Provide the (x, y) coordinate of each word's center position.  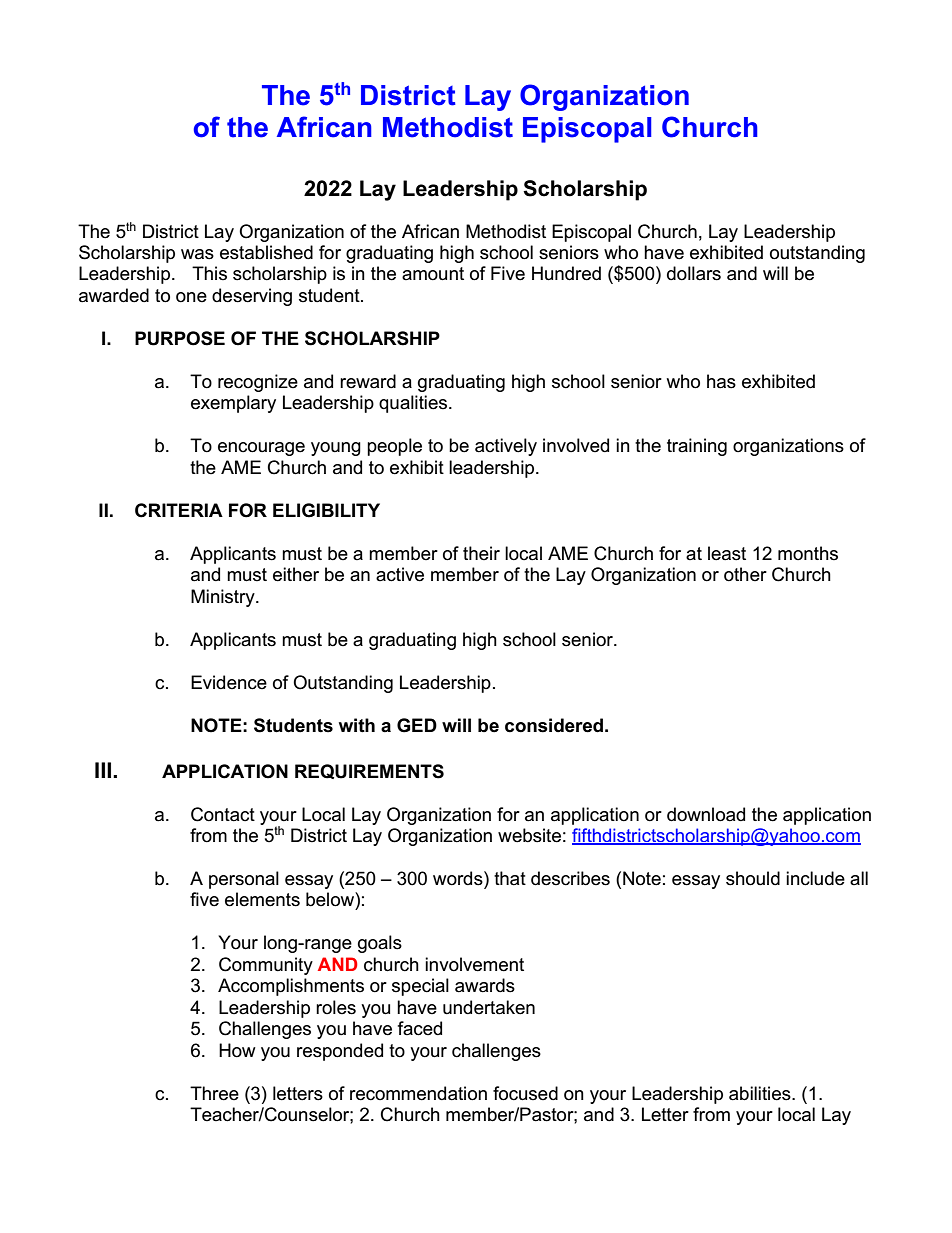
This (209, 273)
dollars (694, 273)
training (697, 447)
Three (214, 1093)
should (753, 878)
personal (244, 880)
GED (417, 725)
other (745, 574)
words (459, 878)
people (394, 447)
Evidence (229, 682)
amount (433, 274)
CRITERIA (179, 510)
